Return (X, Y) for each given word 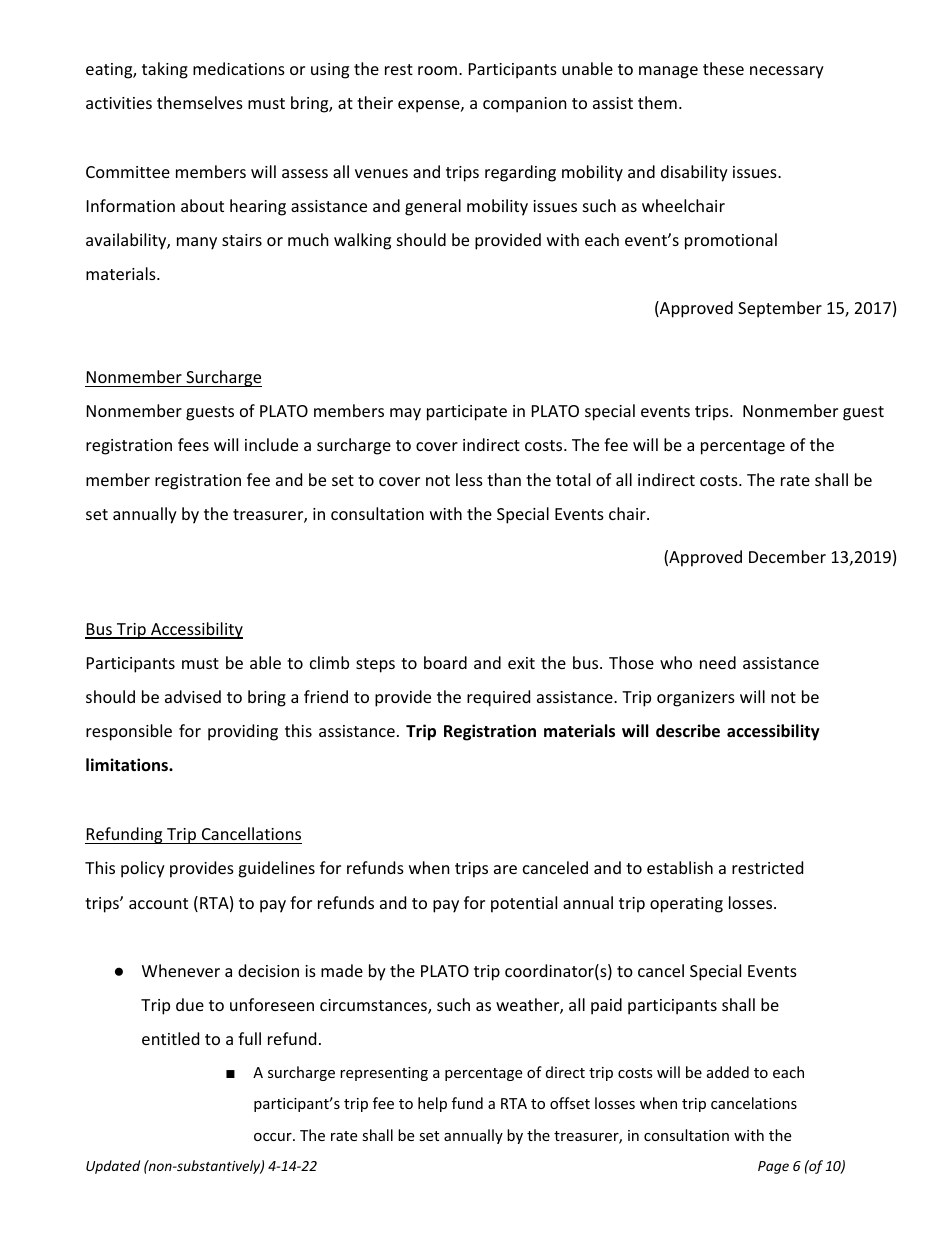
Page (773, 1167)
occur (274, 1137)
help (432, 1104)
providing (243, 732)
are (505, 869)
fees (193, 444)
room (437, 70)
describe (688, 731)
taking (165, 70)
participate (467, 413)
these (723, 68)
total (573, 479)
